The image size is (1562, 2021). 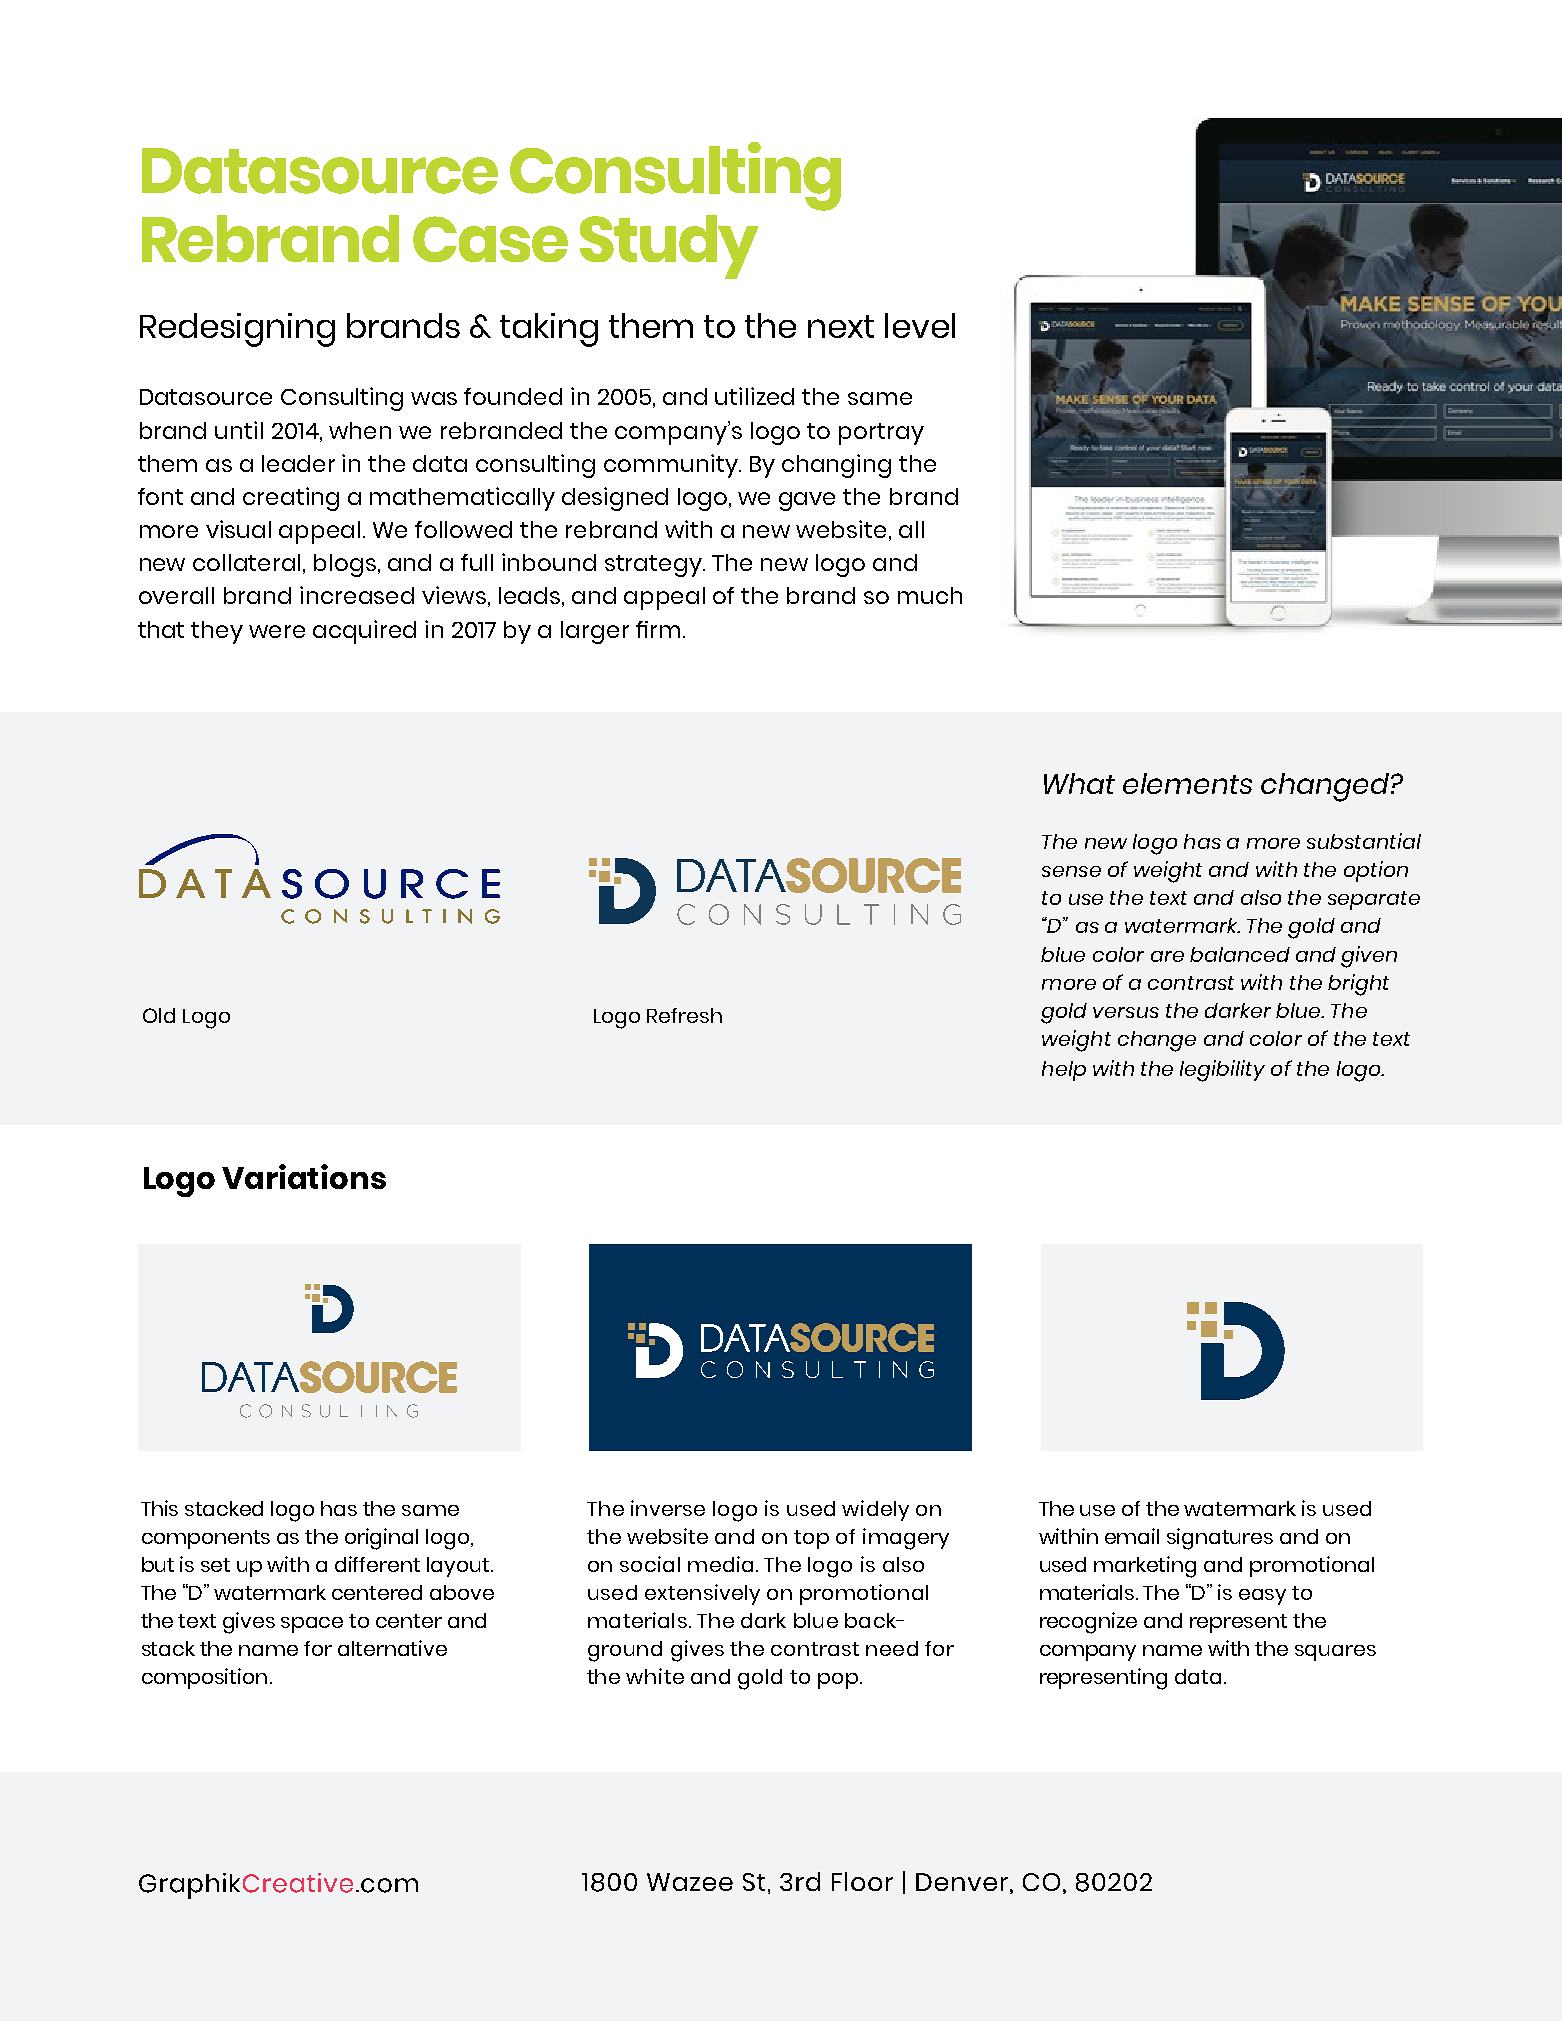 I want to click on were, so click(x=277, y=631).
